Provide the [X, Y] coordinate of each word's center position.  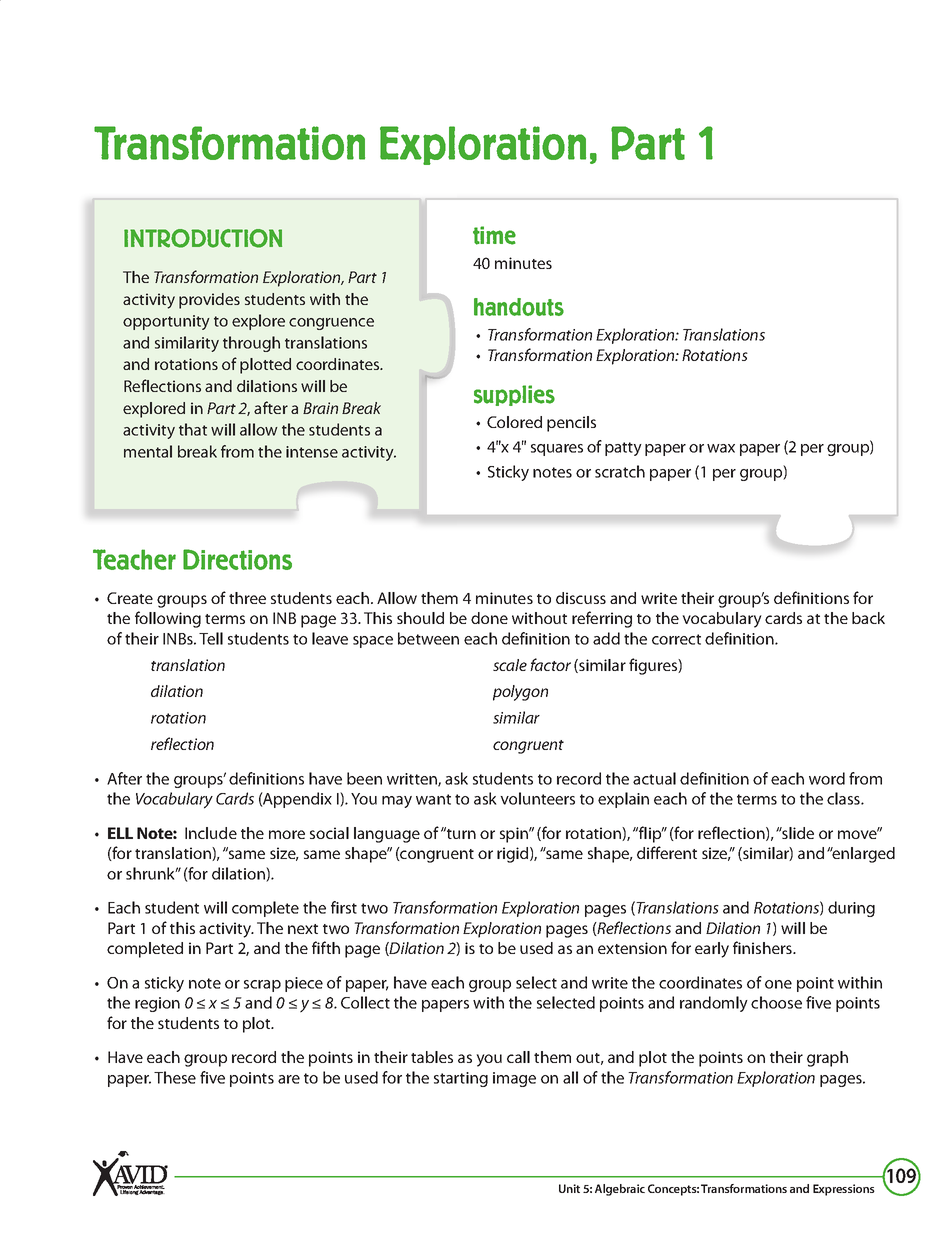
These [175, 1077]
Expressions [844, 1190]
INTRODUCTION [203, 238]
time [494, 235]
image [514, 1079]
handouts [519, 307]
